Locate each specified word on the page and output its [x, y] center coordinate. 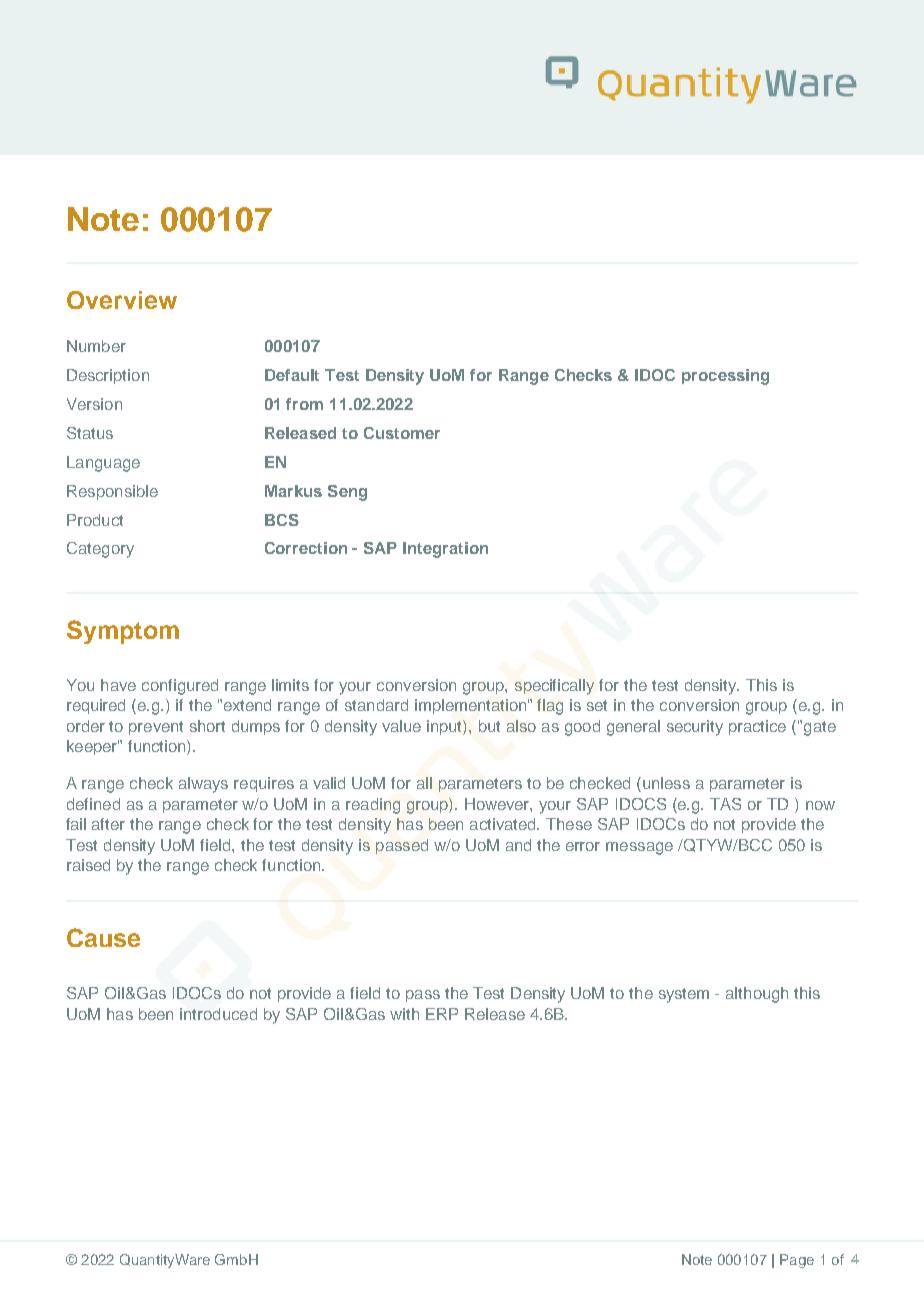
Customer [402, 433]
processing [725, 377]
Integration [445, 550]
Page [797, 1261]
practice [757, 727]
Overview [122, 300]
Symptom [123, 632]
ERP [442, 1014]
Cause [103, 937]
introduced [218, 1014]
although [757, 995]
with [404, 1014]
